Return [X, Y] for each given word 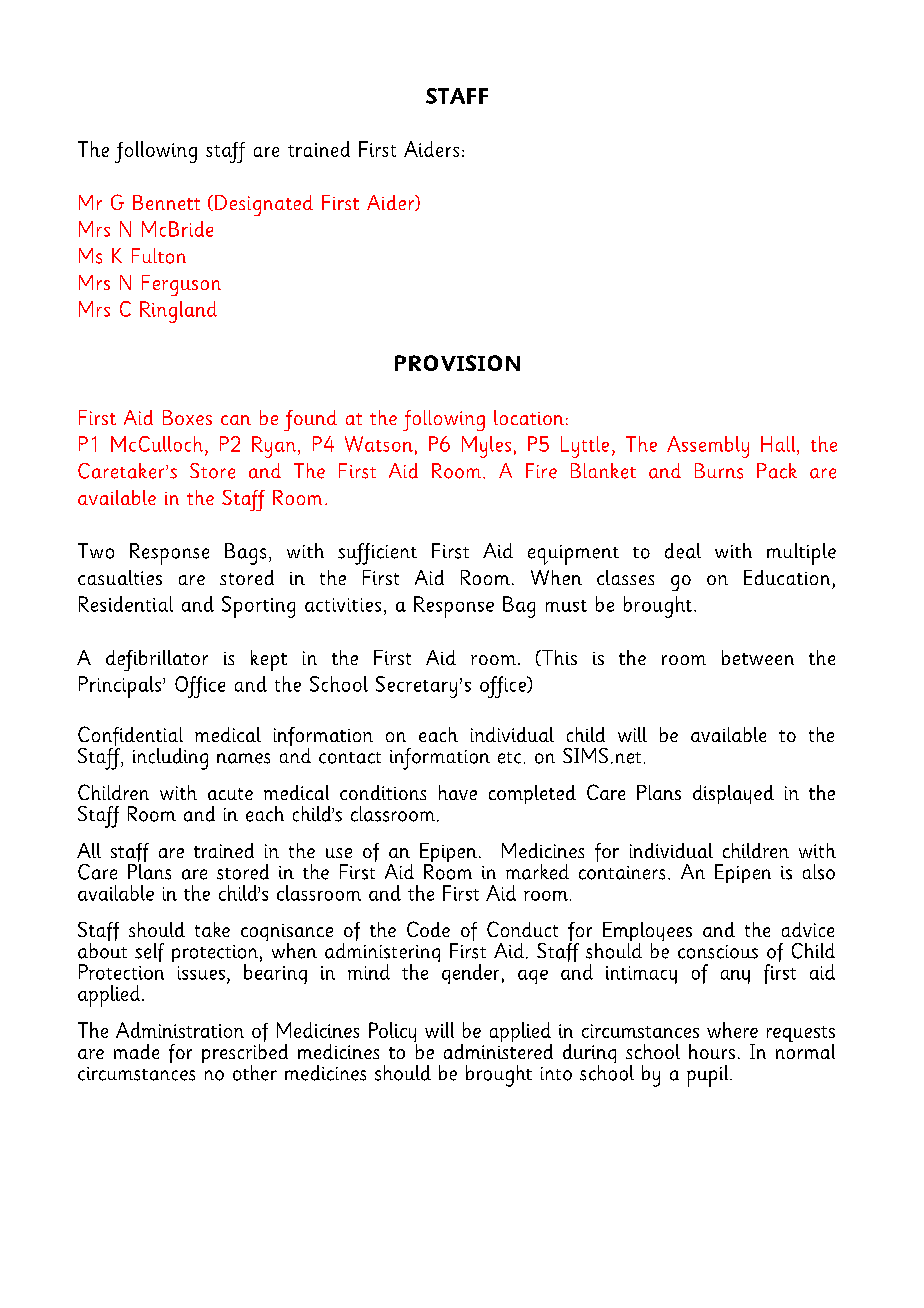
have [458, 792]
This [558, 658]
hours [712, 1051]
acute [230, 794]
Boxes [187, 417]
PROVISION [457, 363]
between [758, 657]
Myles [486, 447]
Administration [180, 1030]
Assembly [708, 447]
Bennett [166, 202]
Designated [264, 205]
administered [498, 1050]
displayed [733, 794]
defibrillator [157, 660]
